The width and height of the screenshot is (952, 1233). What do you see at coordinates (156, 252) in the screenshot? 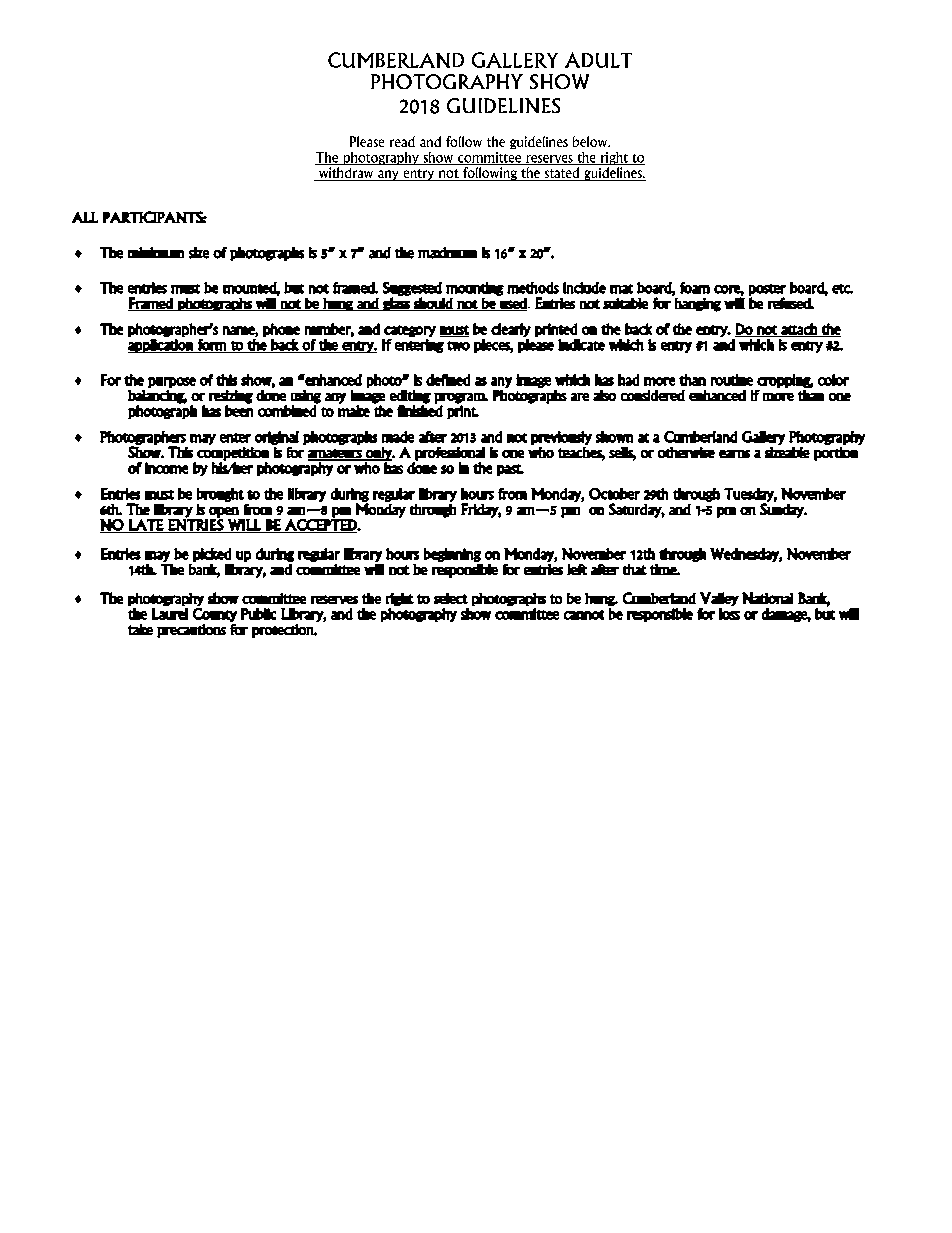
I see `minimum` at bounding box center [156, 252].
